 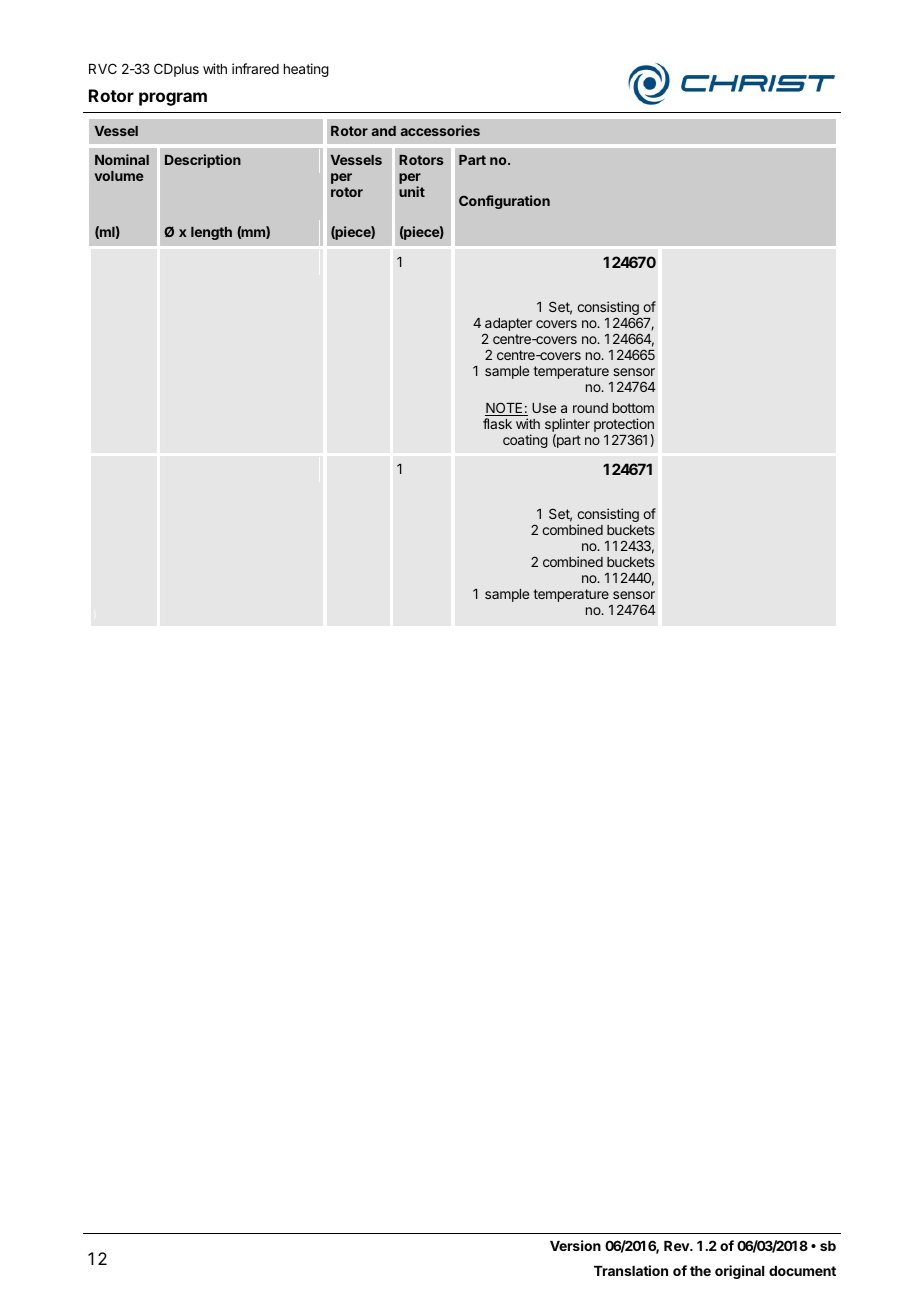 I want to click on Translation, so click(x=631, y=1270).
